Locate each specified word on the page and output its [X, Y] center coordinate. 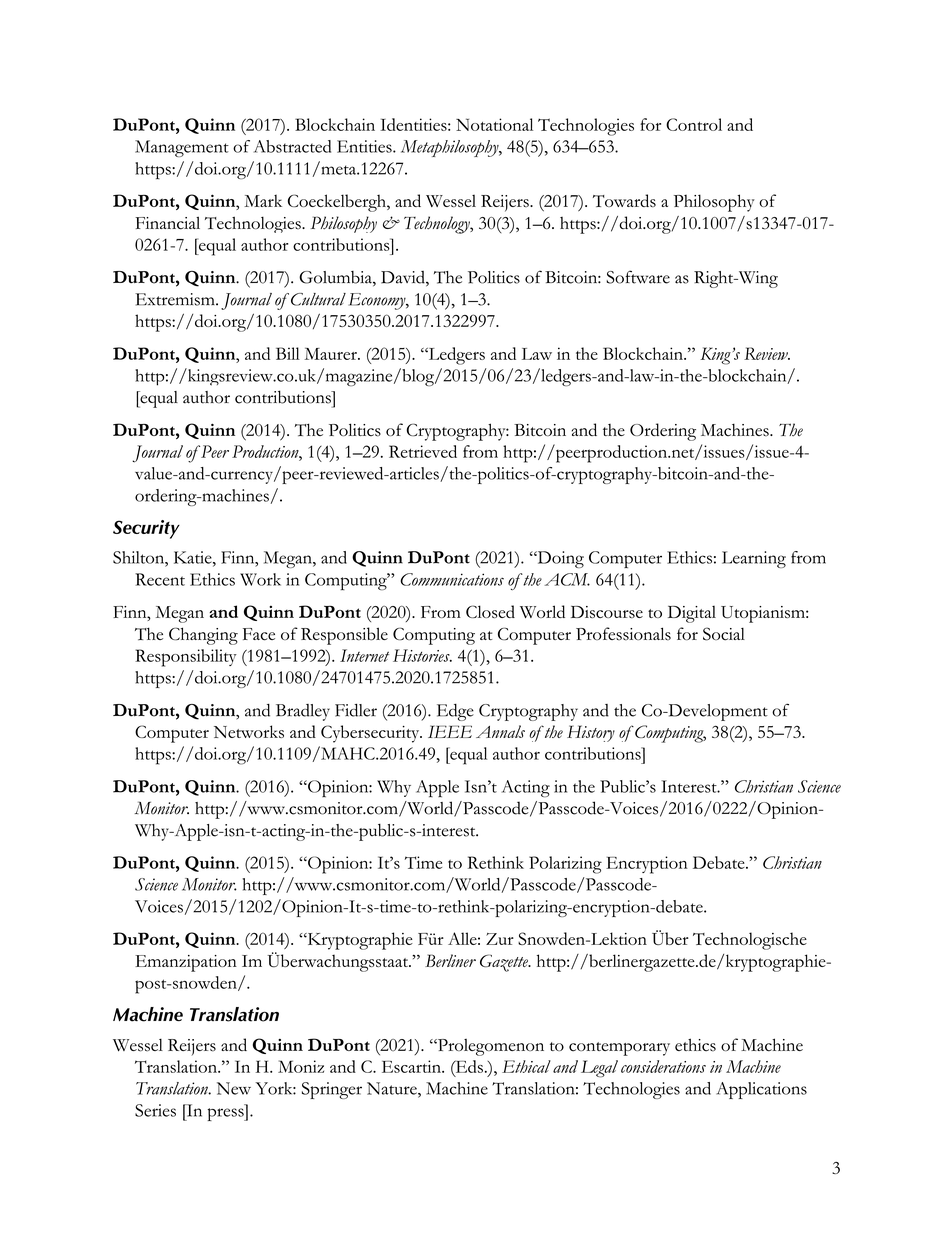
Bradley [303, 712]
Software [638, 277]
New [234, 1088]
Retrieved [423, 451]
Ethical [526, 1066]
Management [182, 148]
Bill [288, 353]
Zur [500, 939]
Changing [203, 636]
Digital [692, 614]
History [591, 733]
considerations [663, 1066]
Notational [494, 124]
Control [694, 124]
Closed [490, 611]
